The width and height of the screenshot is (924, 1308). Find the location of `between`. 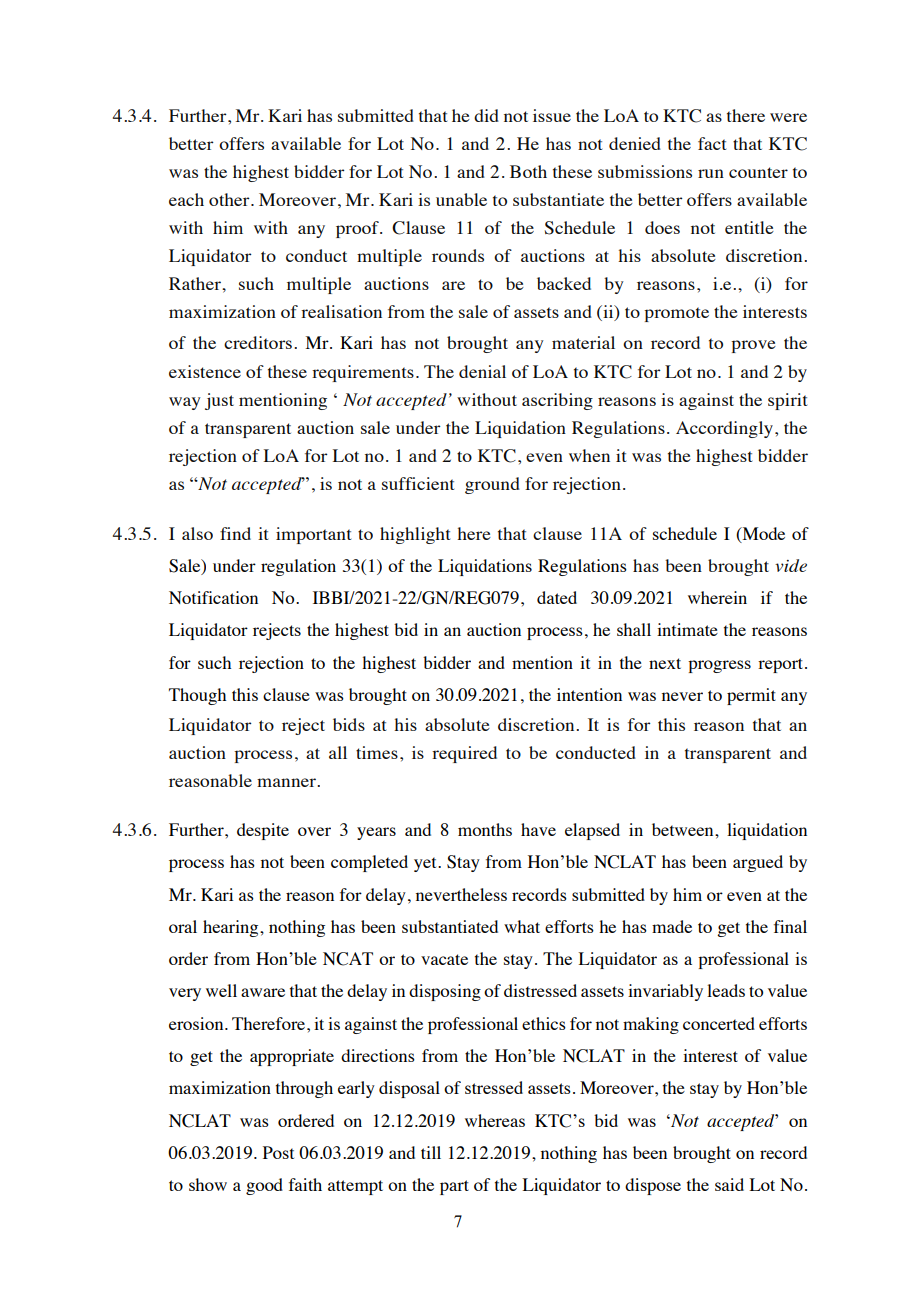

between is located at coordinates (684, 829).
